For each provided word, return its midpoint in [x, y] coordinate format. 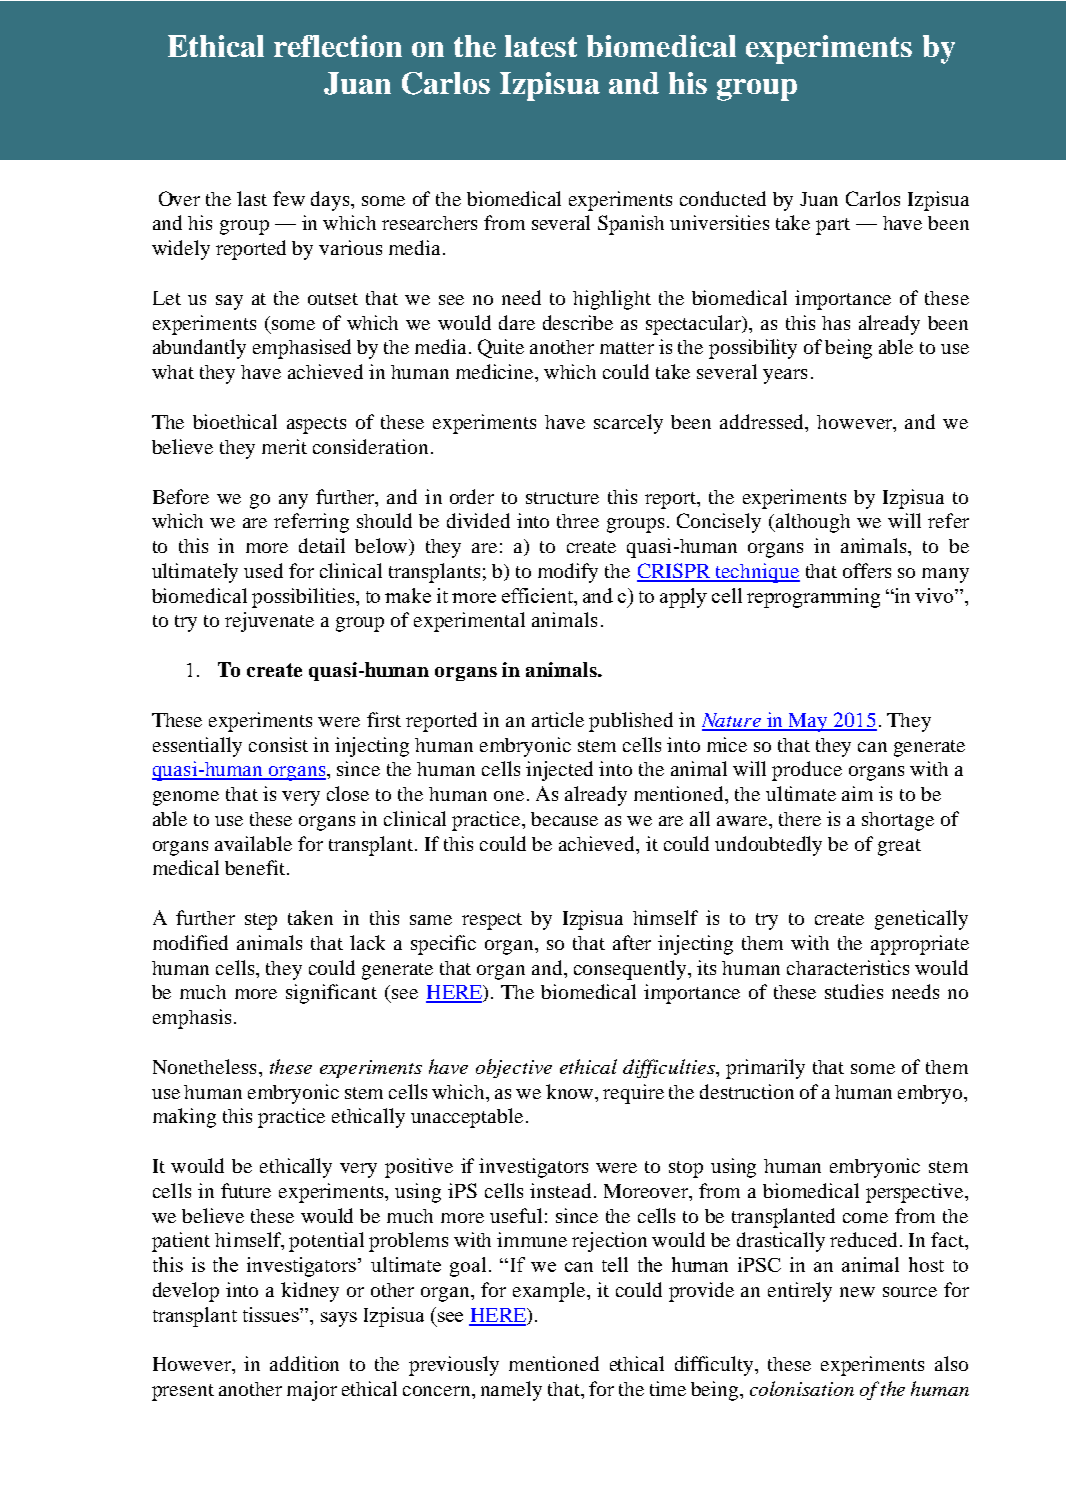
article [558, 719]
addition [304, 1363]
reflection [338, 46]
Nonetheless [204, 1066]
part [833, 226]
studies [854, 991]
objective [514, 1068]
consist [278, 744]
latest [541, 46]
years [785, 376]
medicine [496, 371]
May [808, 722]
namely [511, 1391]
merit [284, 446]
